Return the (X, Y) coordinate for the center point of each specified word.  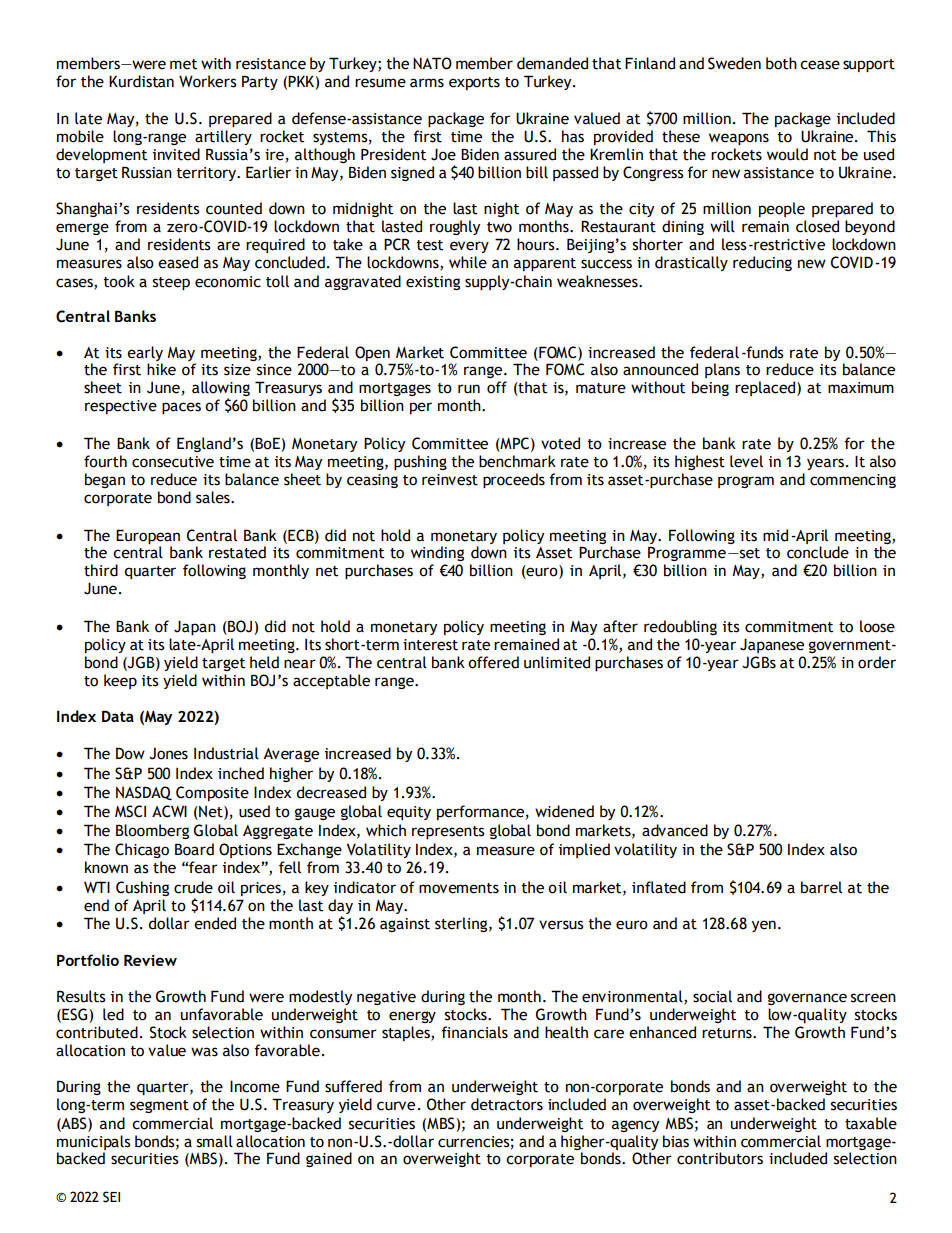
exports (474, 83)
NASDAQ (144, 793)
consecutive (173, 462)
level (746, 461)
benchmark (517, 461)
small (215, 1141)
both (781, 63)
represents (448, 832)
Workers (208, 81)
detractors (507, 1104)
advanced (675, 830)
